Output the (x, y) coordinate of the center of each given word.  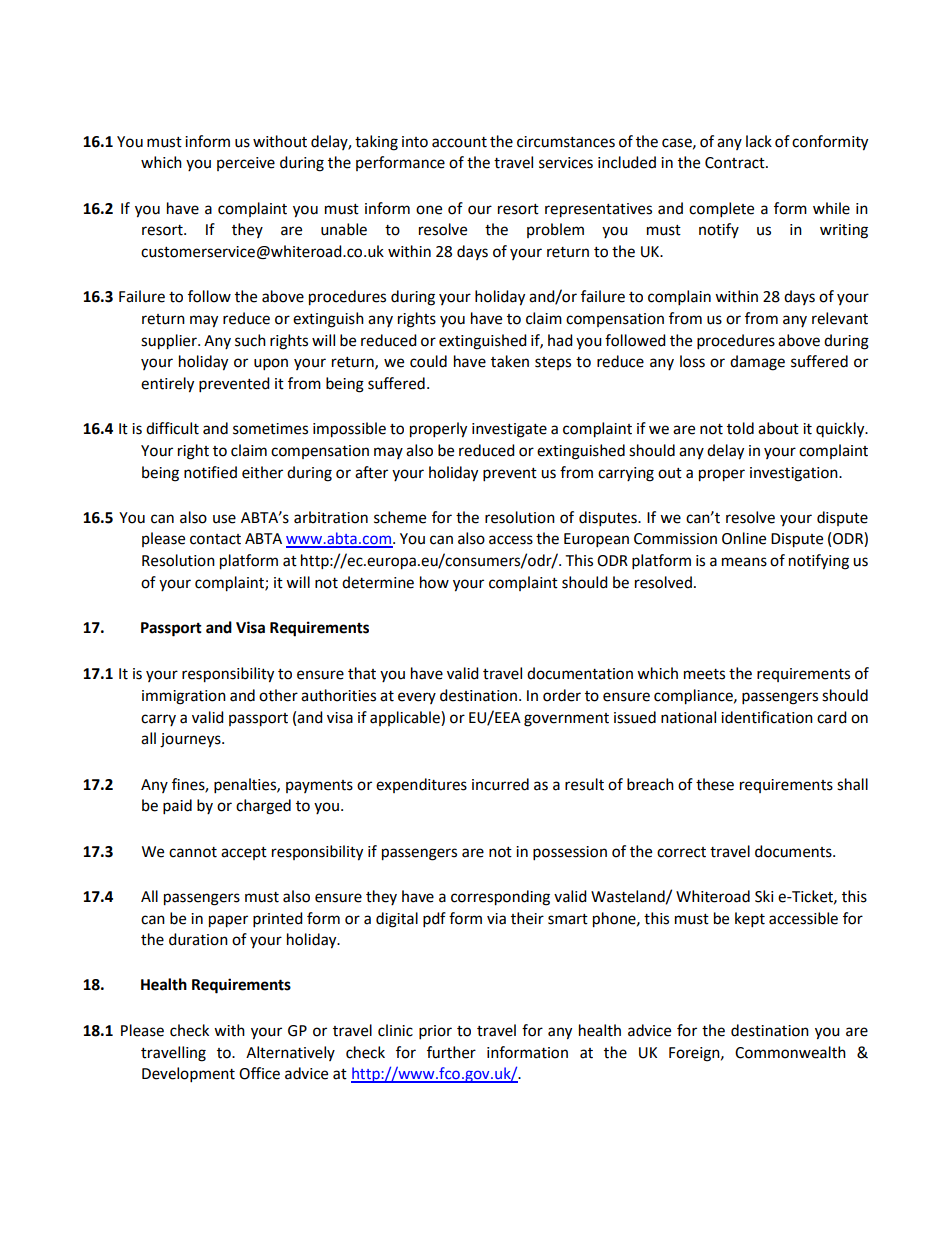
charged (263, 807)
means (744, 562)
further (451, 1052)
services (566, 163)
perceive (246, 164)
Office (259, 1073)
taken (510, 361)
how (434, 582)
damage (757, 363)
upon (271, 364)
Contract (736, 163)
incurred (500, 784)
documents (794, 851)
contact (215, 539)
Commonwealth (790, 1052)
